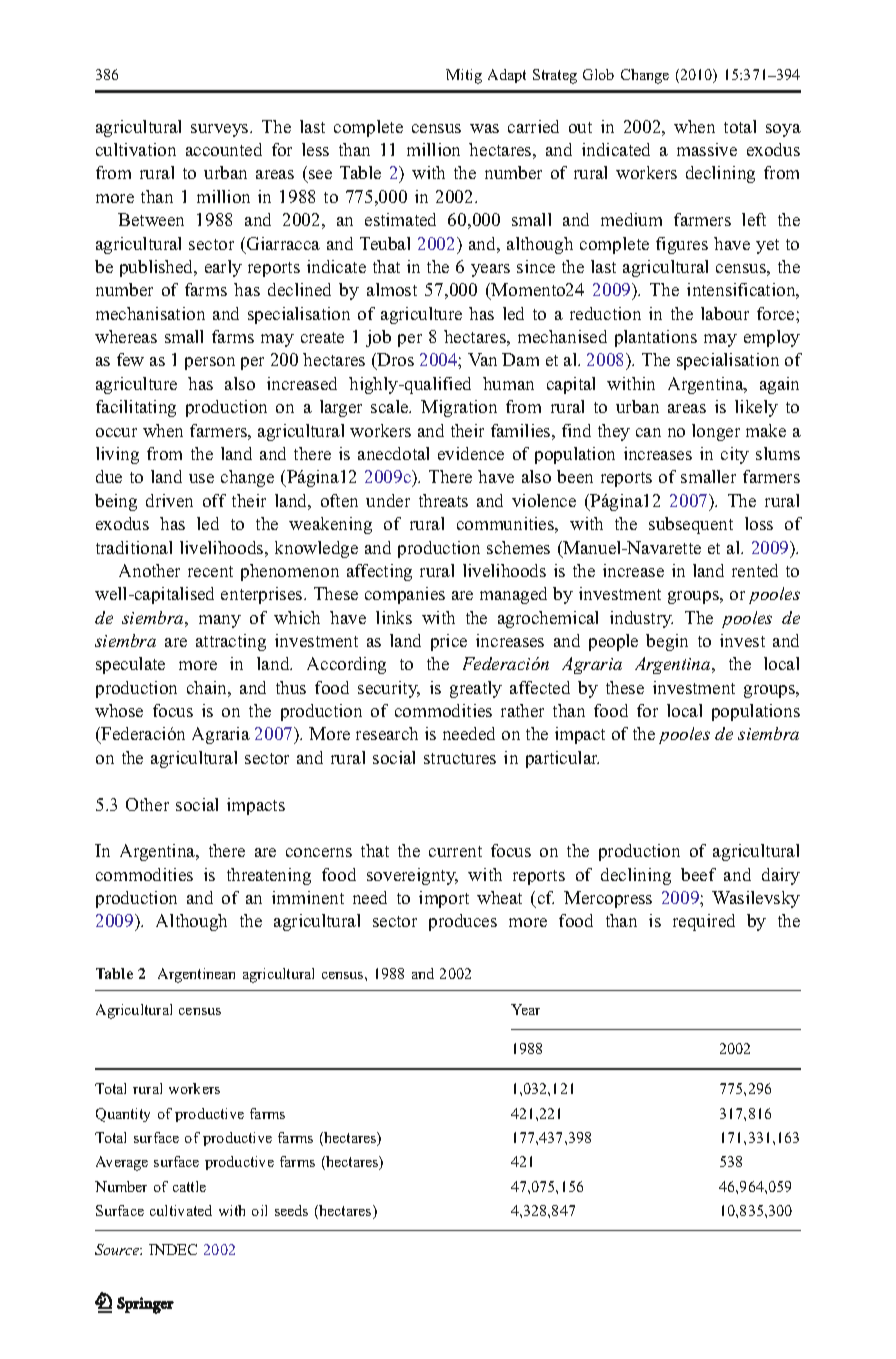  Describe the element at coordinates (189, 1186) in the screenshot. I see `cattle` at that location.
